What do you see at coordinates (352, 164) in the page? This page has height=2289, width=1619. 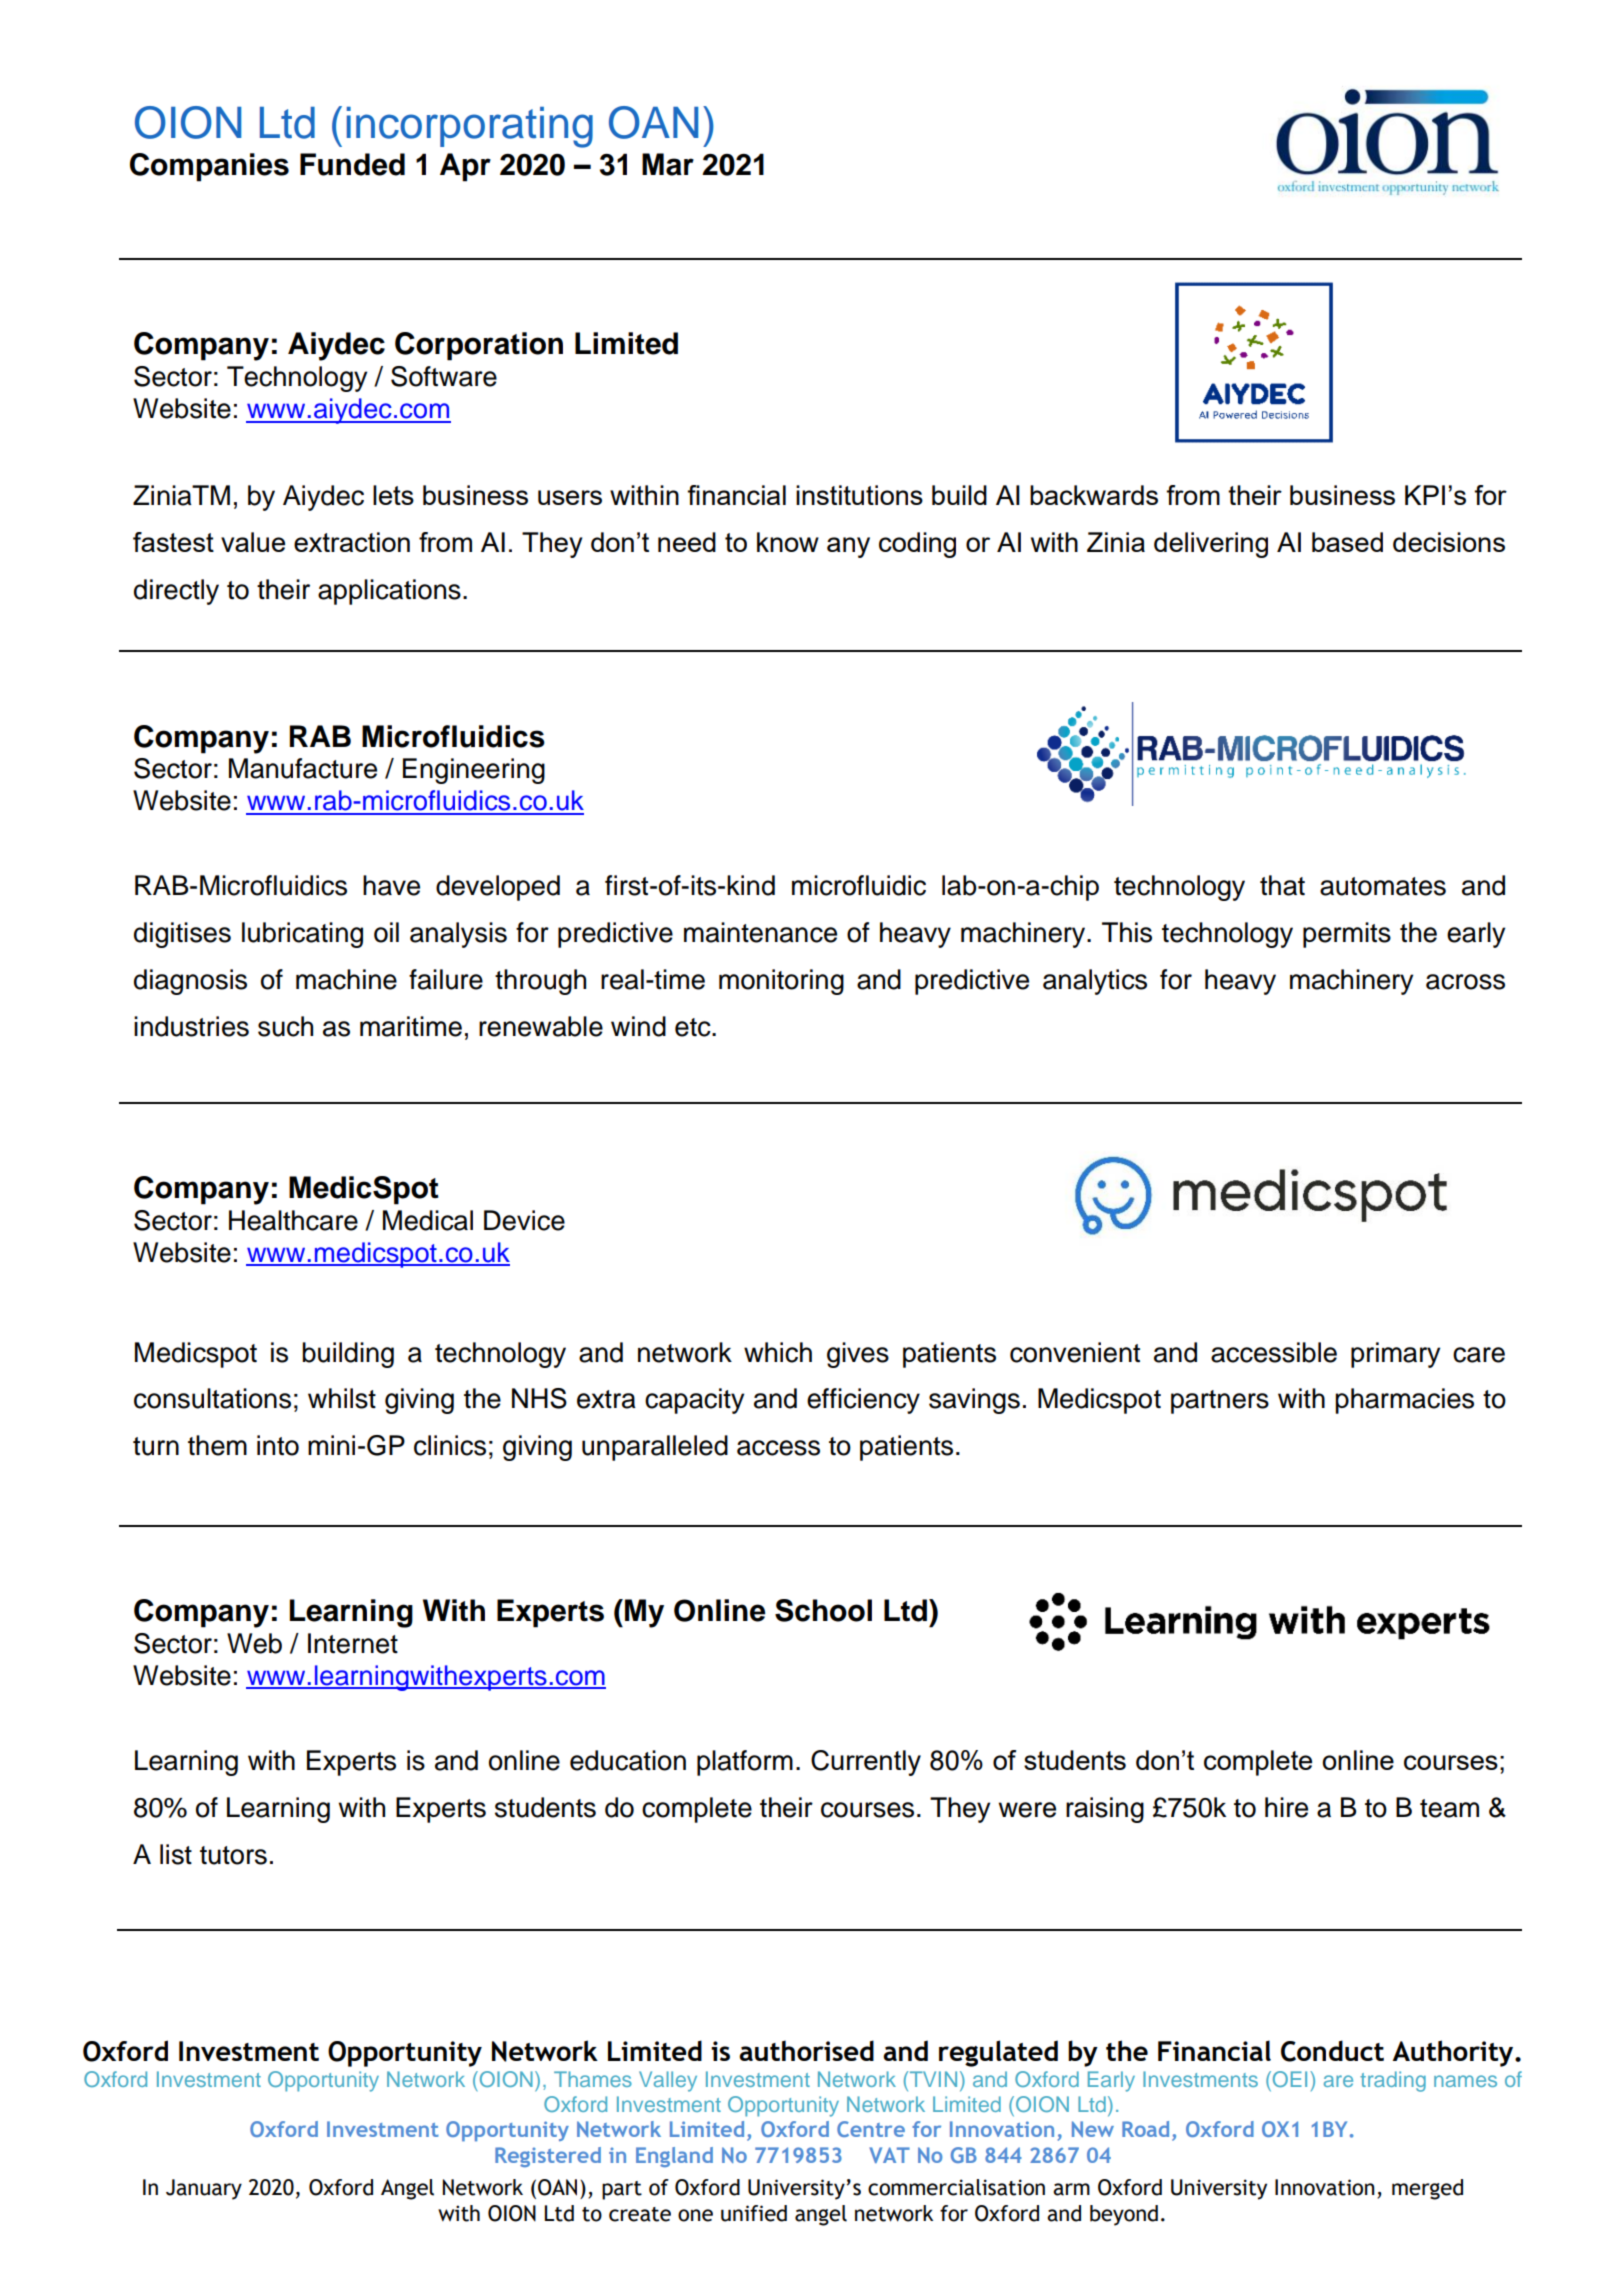 I see `Funded` at bounding box center [352, 164].
